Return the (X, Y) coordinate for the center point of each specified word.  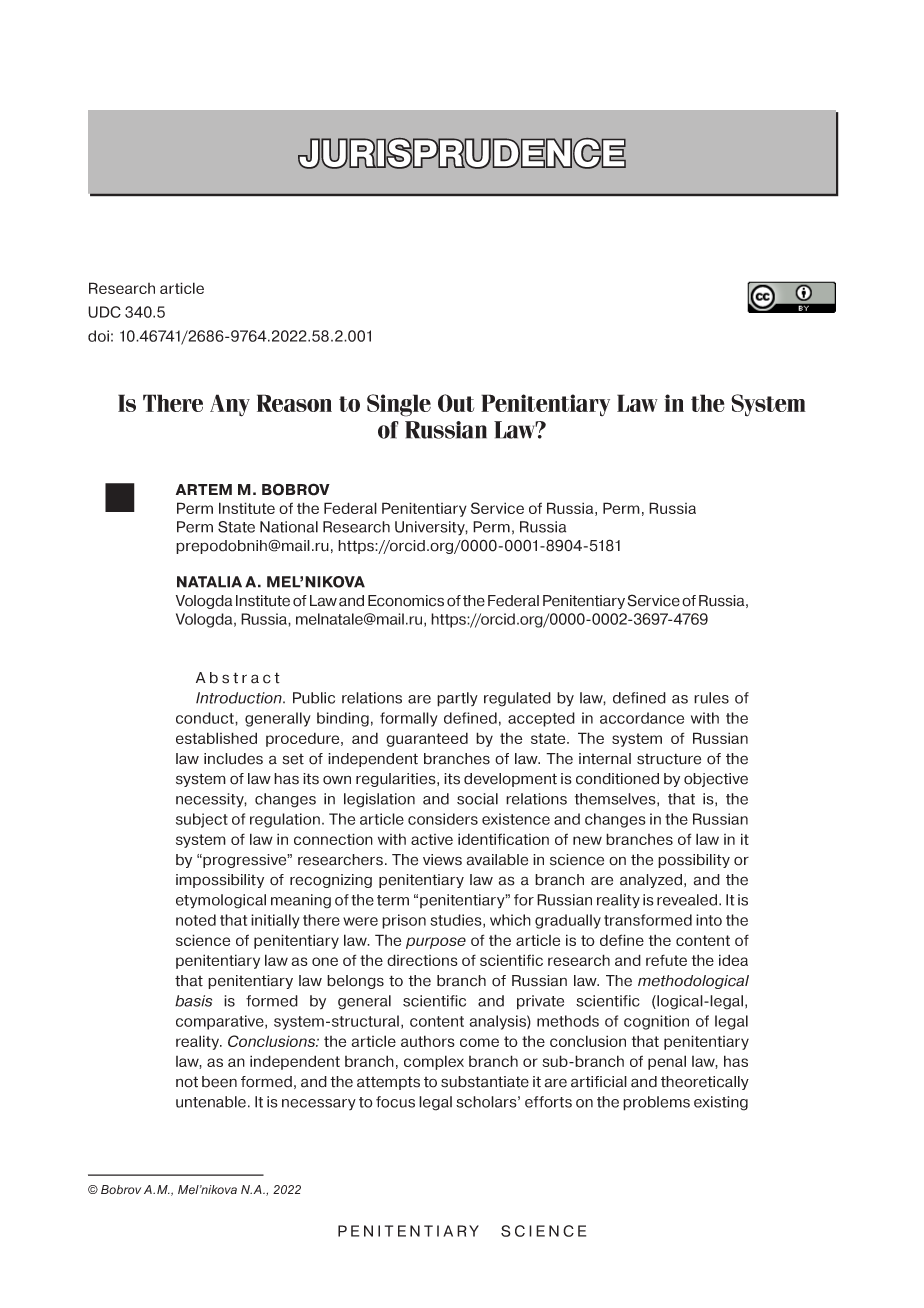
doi (98, 336)
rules (711, 698)
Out (456, 403)
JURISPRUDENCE (462, 153)
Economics (406, 601)
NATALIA (209, 582)
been (219, 1082)
